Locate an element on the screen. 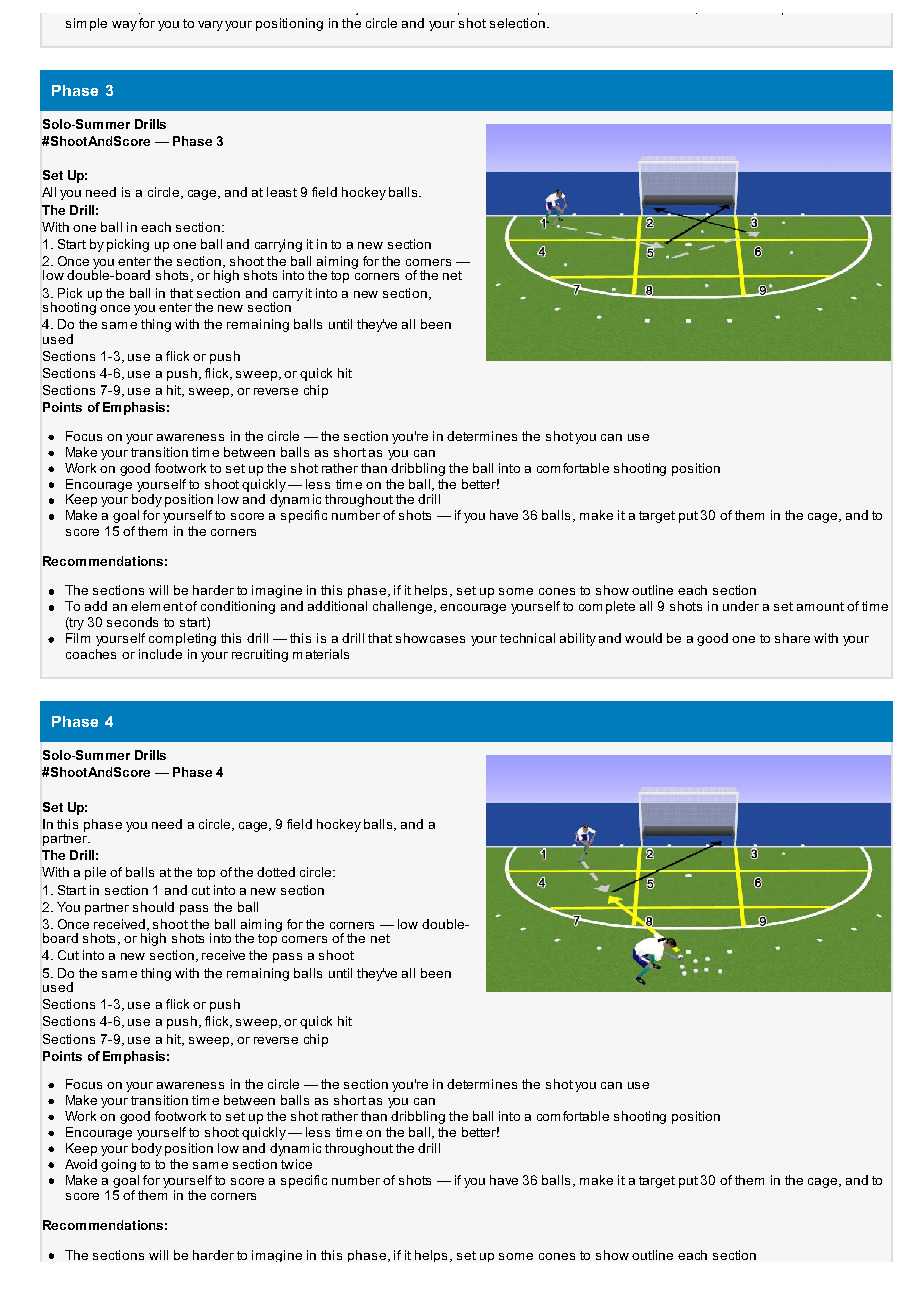 This screenshot has width=924, height=1308. least is located at coordinates (282, 192).
